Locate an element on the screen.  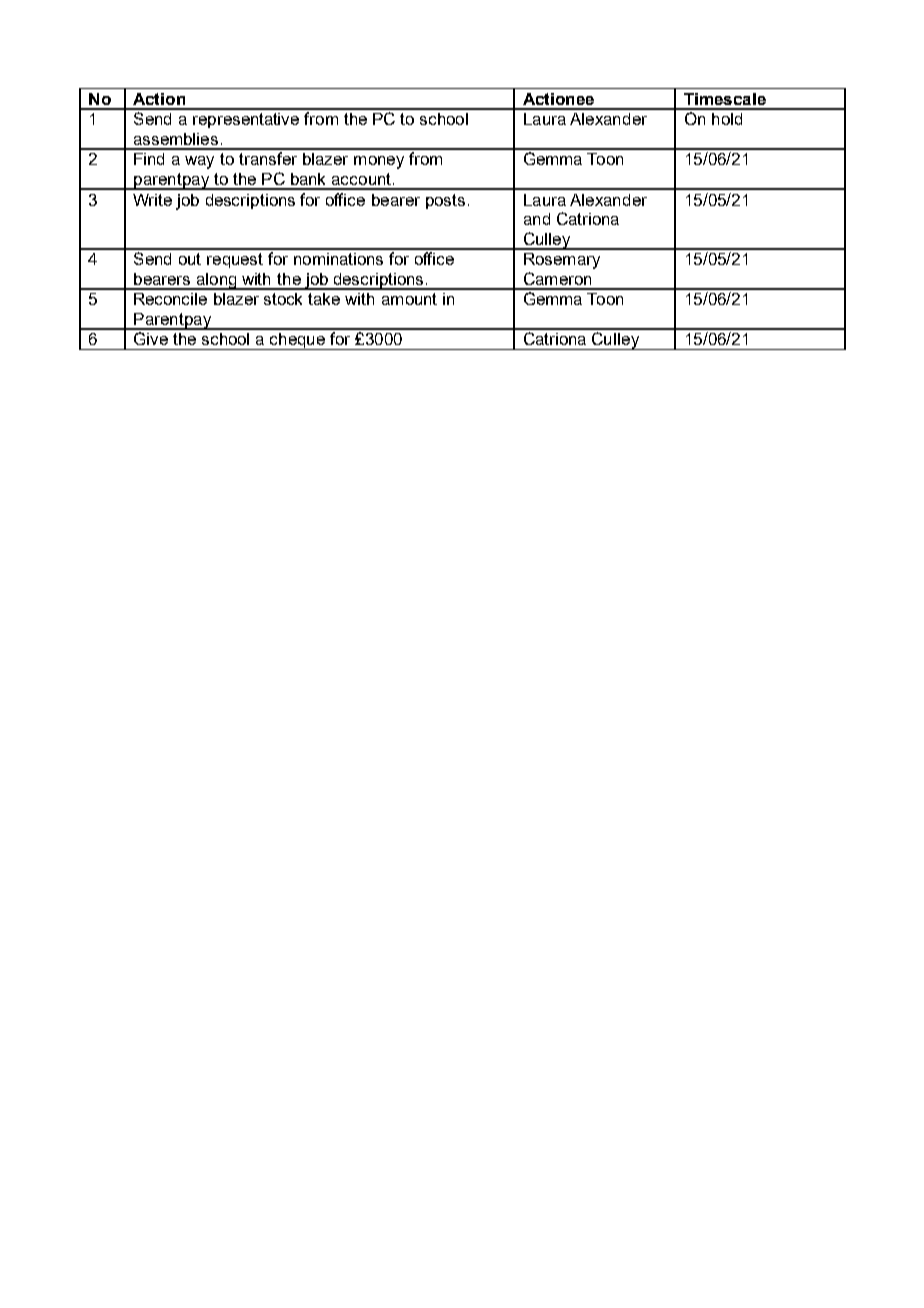
take is located at coordinates (324, 299).
